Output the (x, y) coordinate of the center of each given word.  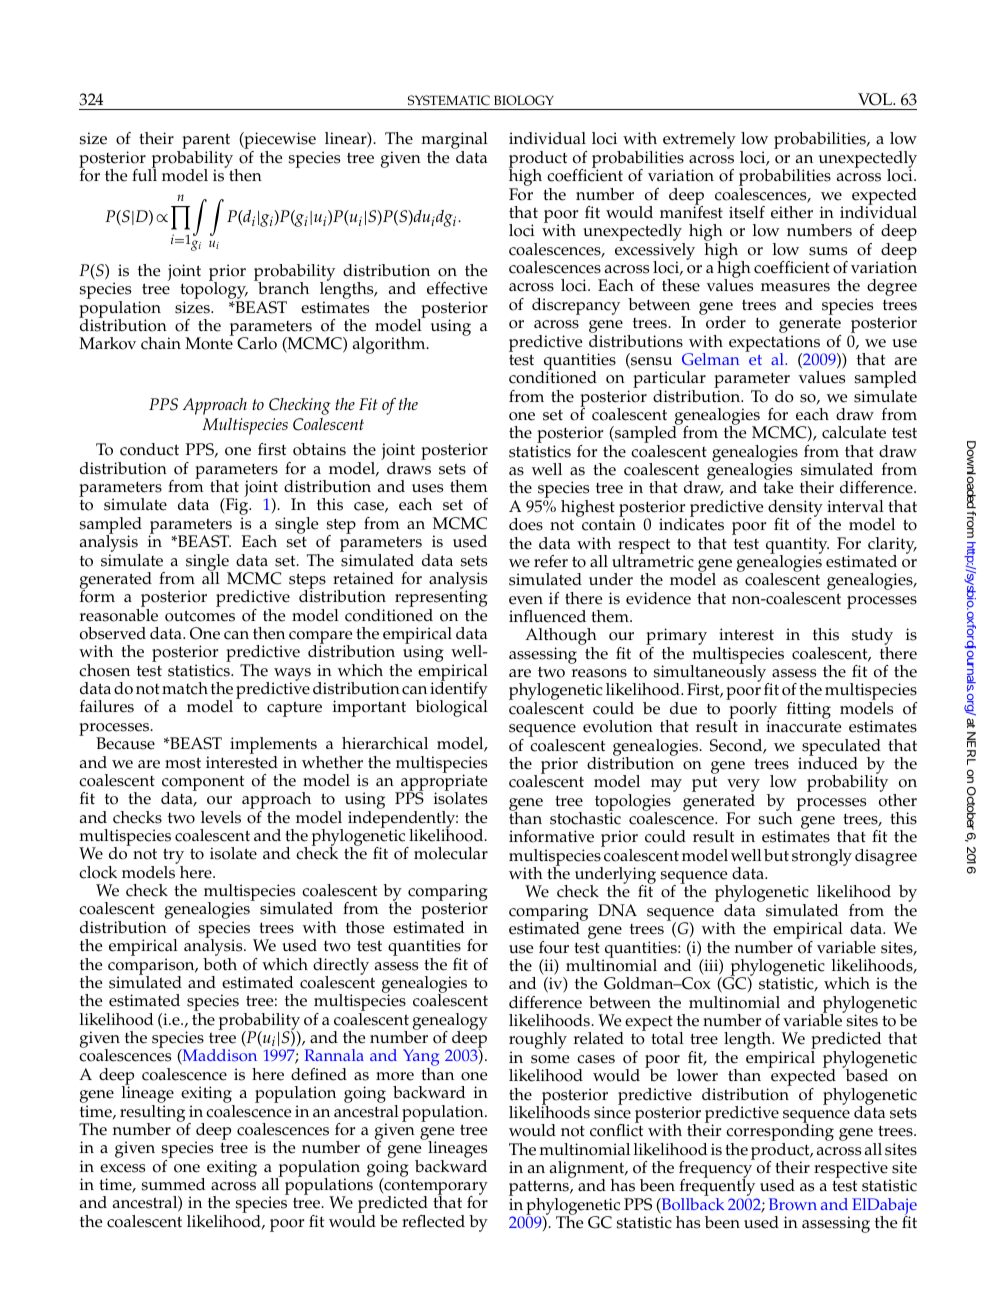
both (220, 963)
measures (795, 287)
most (183, 763)
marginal (454, 142)
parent (206, 142)
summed (173, 1184)
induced (828, 762)
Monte (209, 343)
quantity (797, 546)
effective (457, 288)
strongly (822, 857)
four (554, 947)
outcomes (200, 616)
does (526, 524)
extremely (699, 142)
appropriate (443, 783)
